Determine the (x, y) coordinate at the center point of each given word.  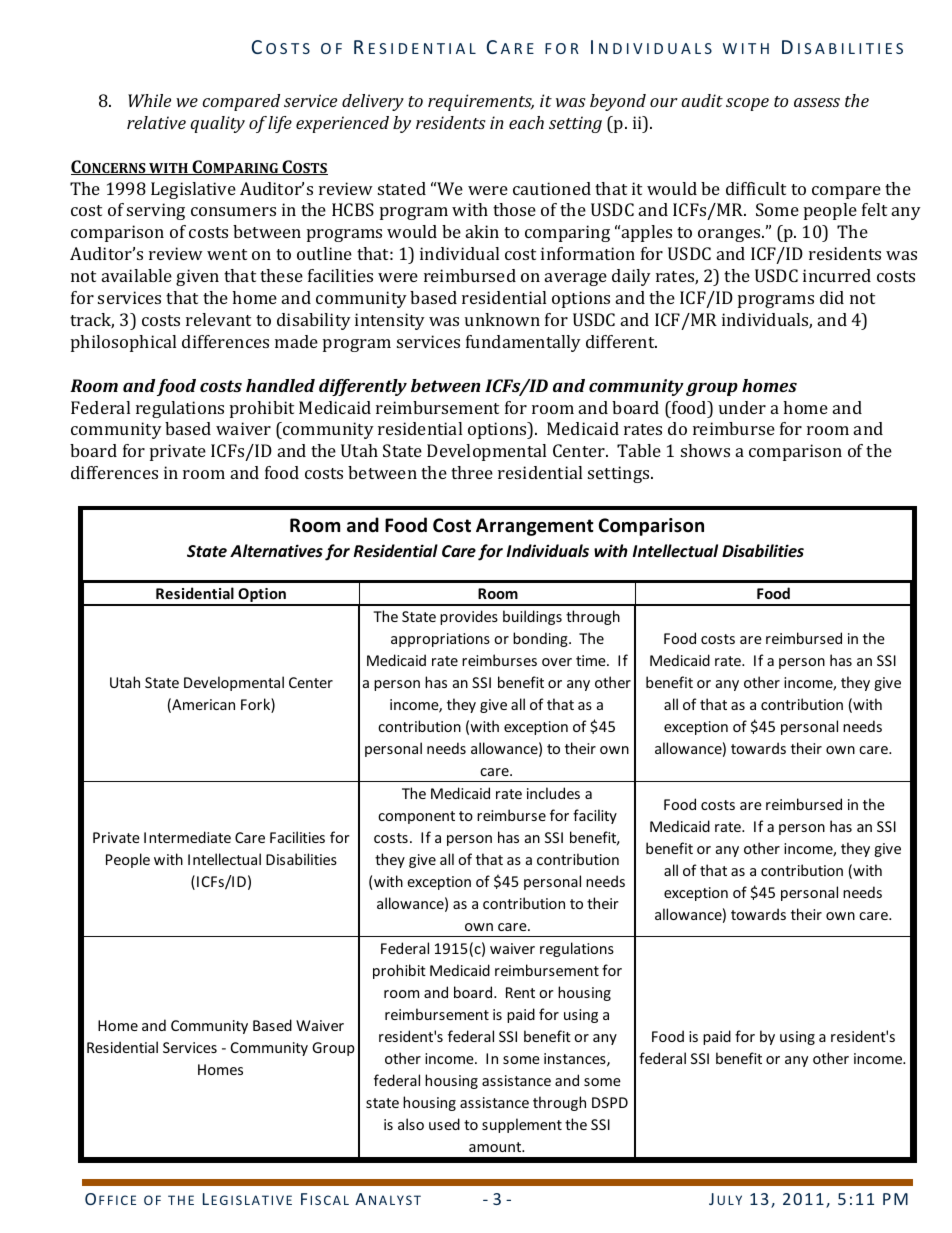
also (411, 1124)
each (526, 122)
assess (817, 102)
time (592, 660)
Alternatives (276, 550)
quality (217, 124)
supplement (522, 1125)
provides (469, 617)
